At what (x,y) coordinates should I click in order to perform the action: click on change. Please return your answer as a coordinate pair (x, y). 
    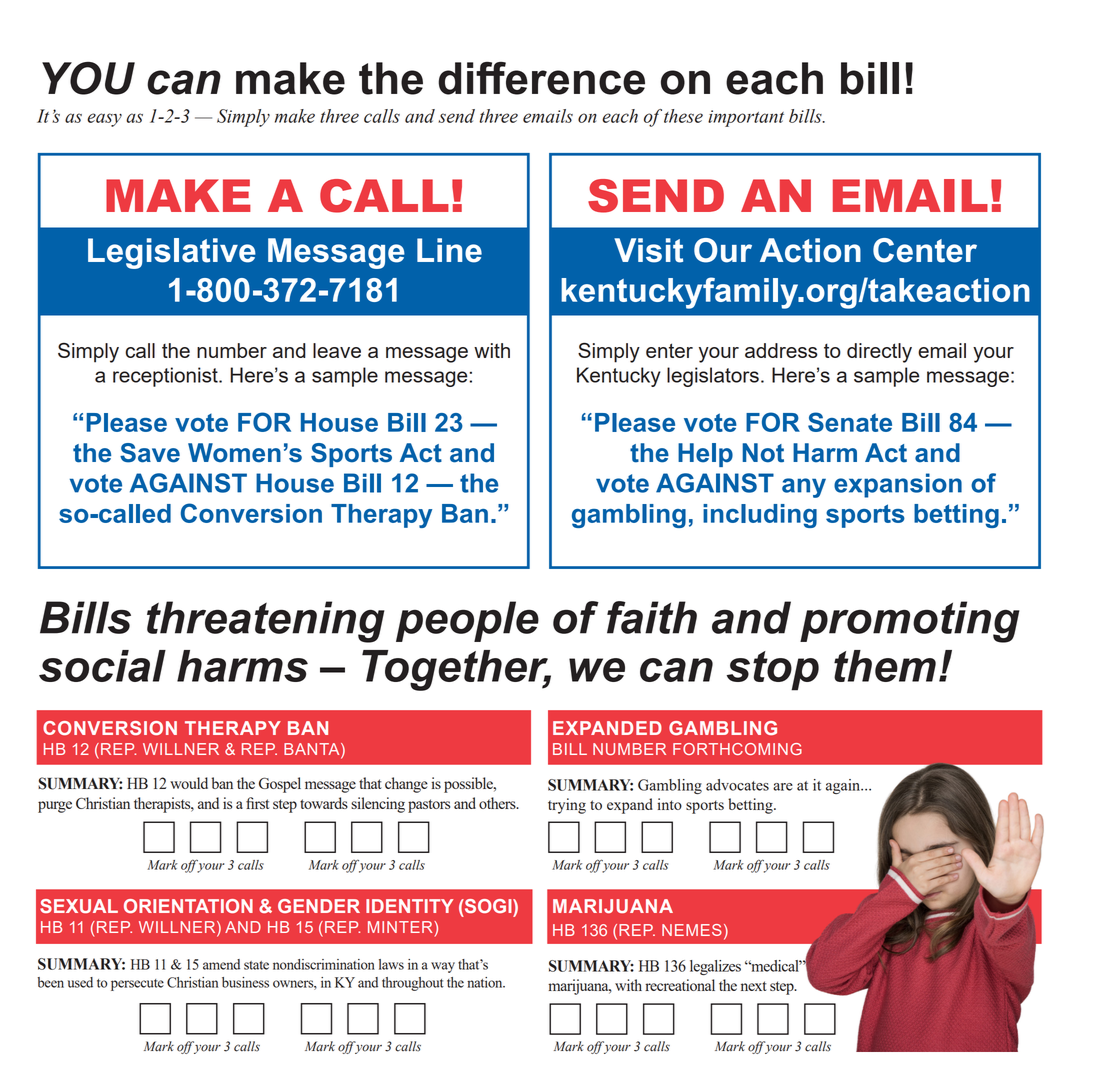
    Looking at the image, I should click on (406, 785).
